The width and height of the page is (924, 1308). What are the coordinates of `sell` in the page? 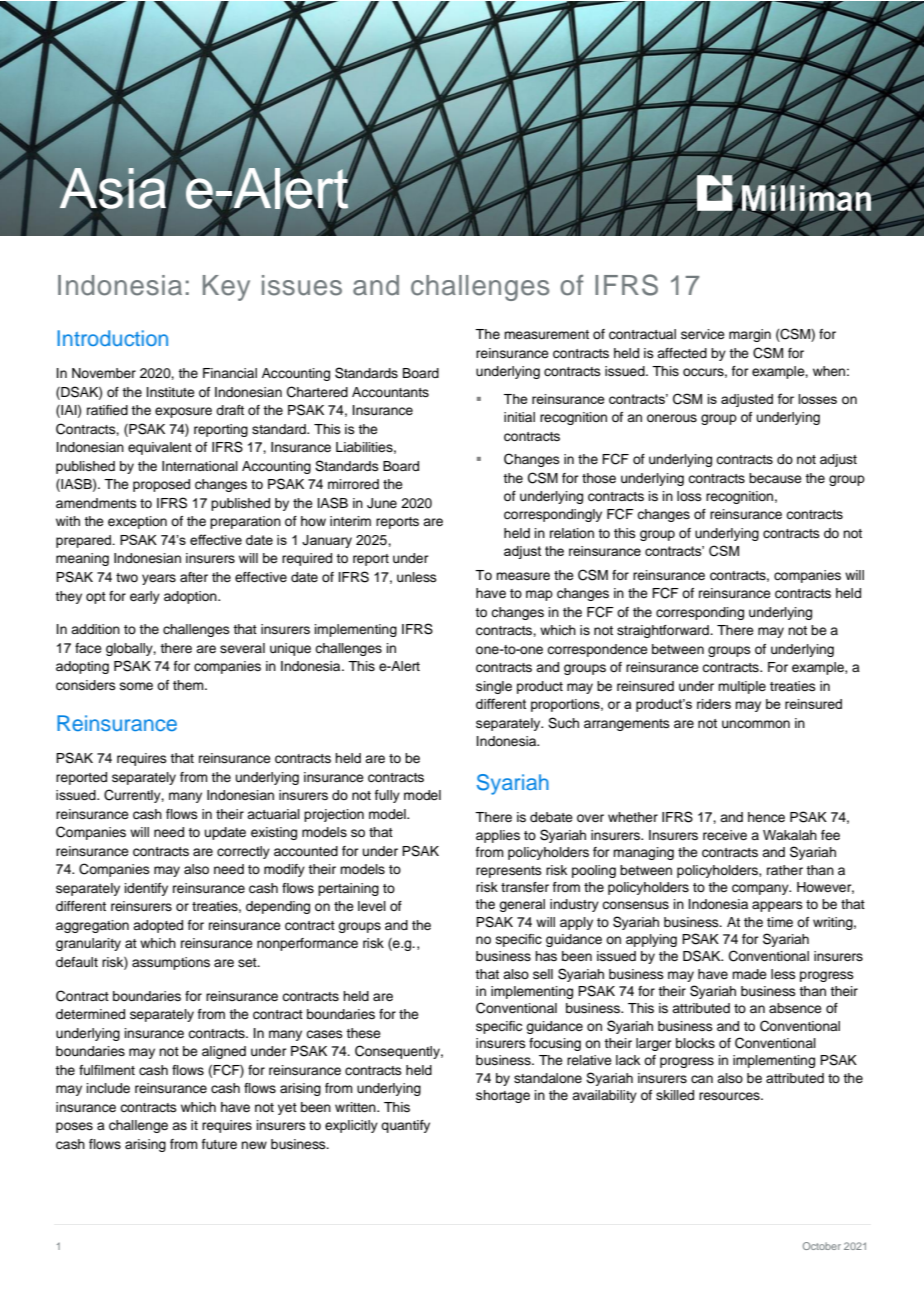 It's located at (543, 974).
